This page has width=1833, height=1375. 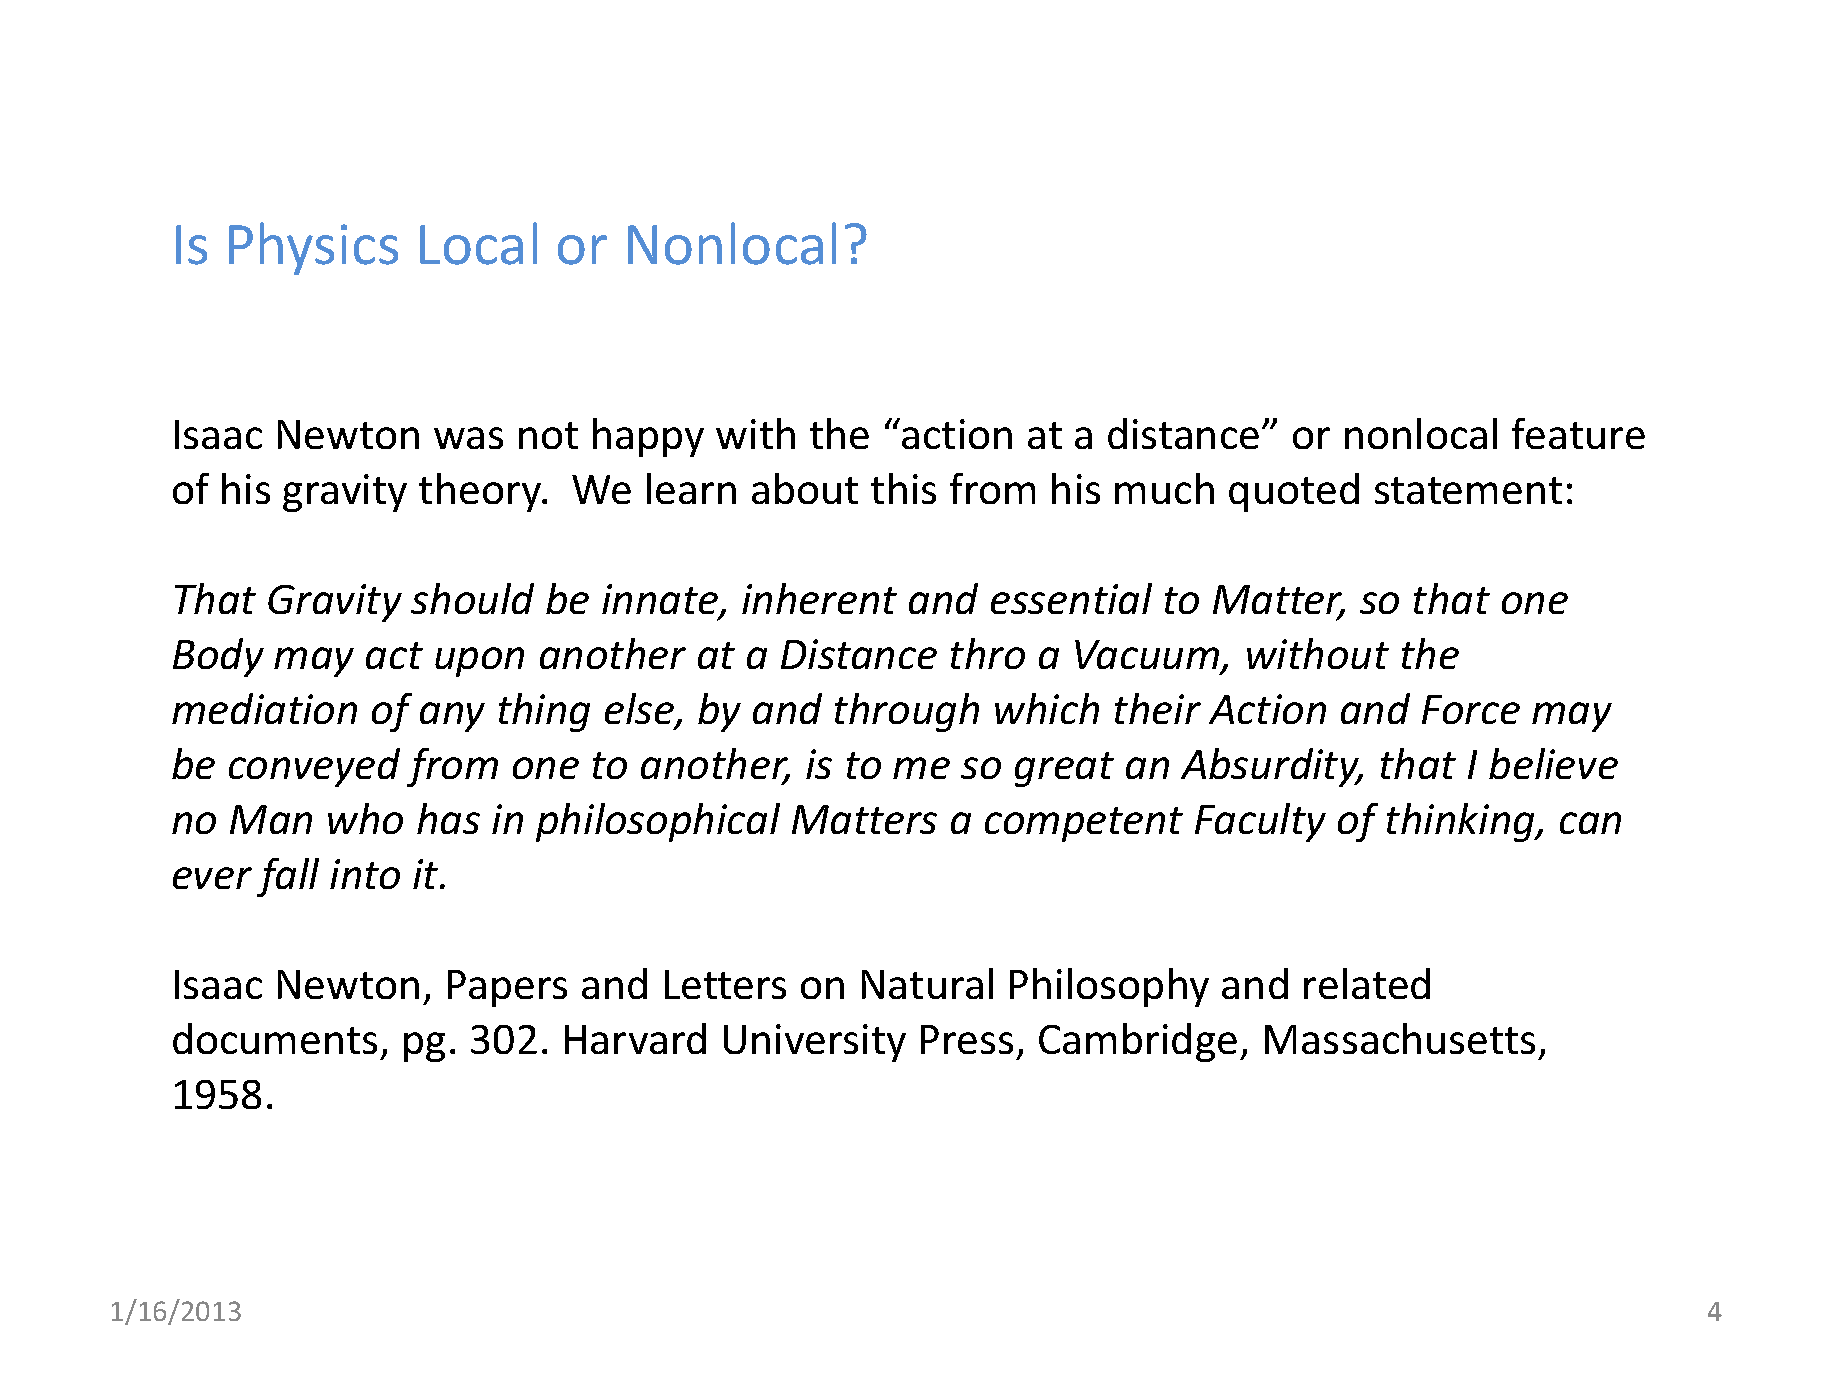 I want to click on upon, so click(x=479, y=662).
